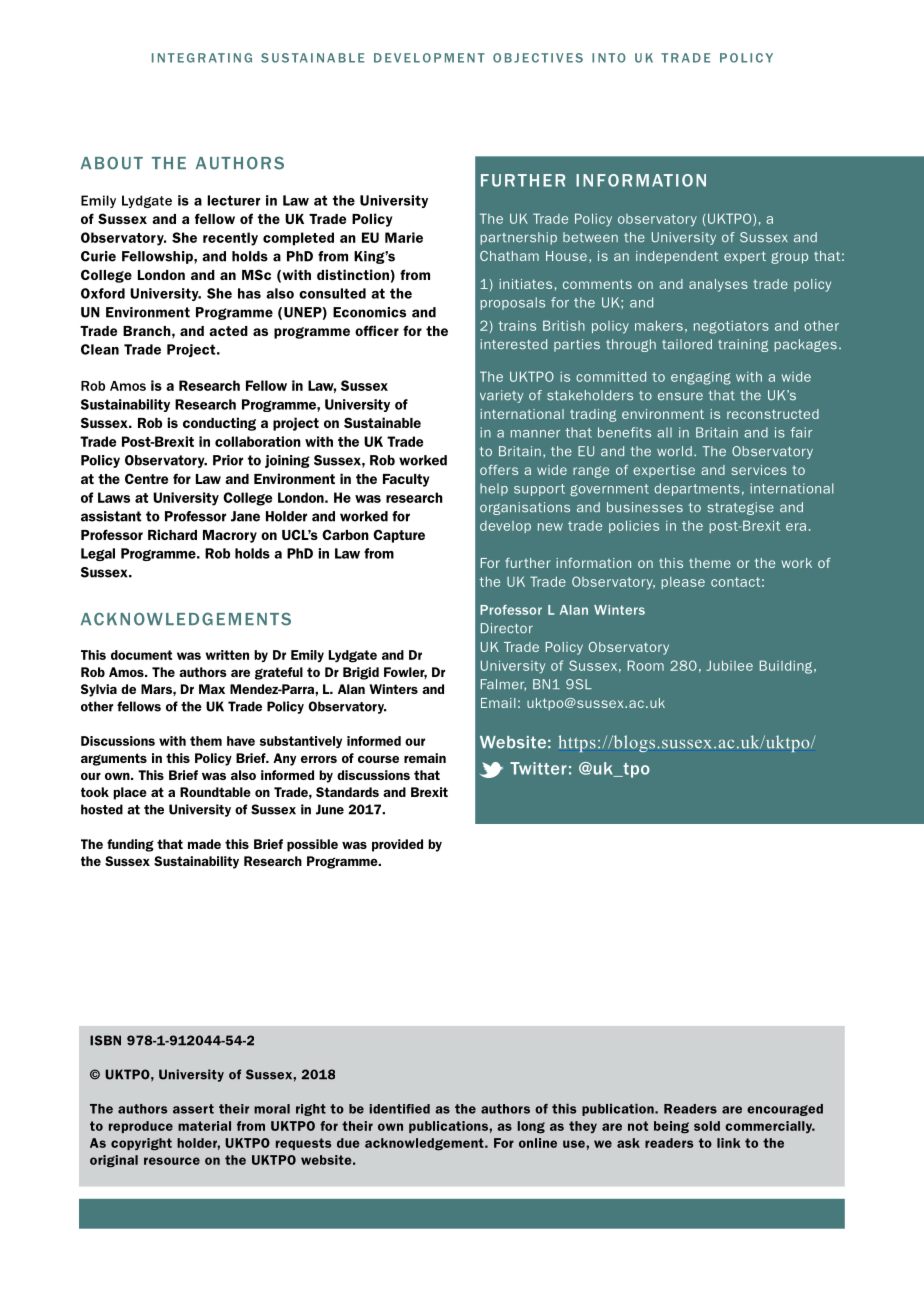 This screenshot has height=1308, width=924. I want to click on services, so click(759, 470).
